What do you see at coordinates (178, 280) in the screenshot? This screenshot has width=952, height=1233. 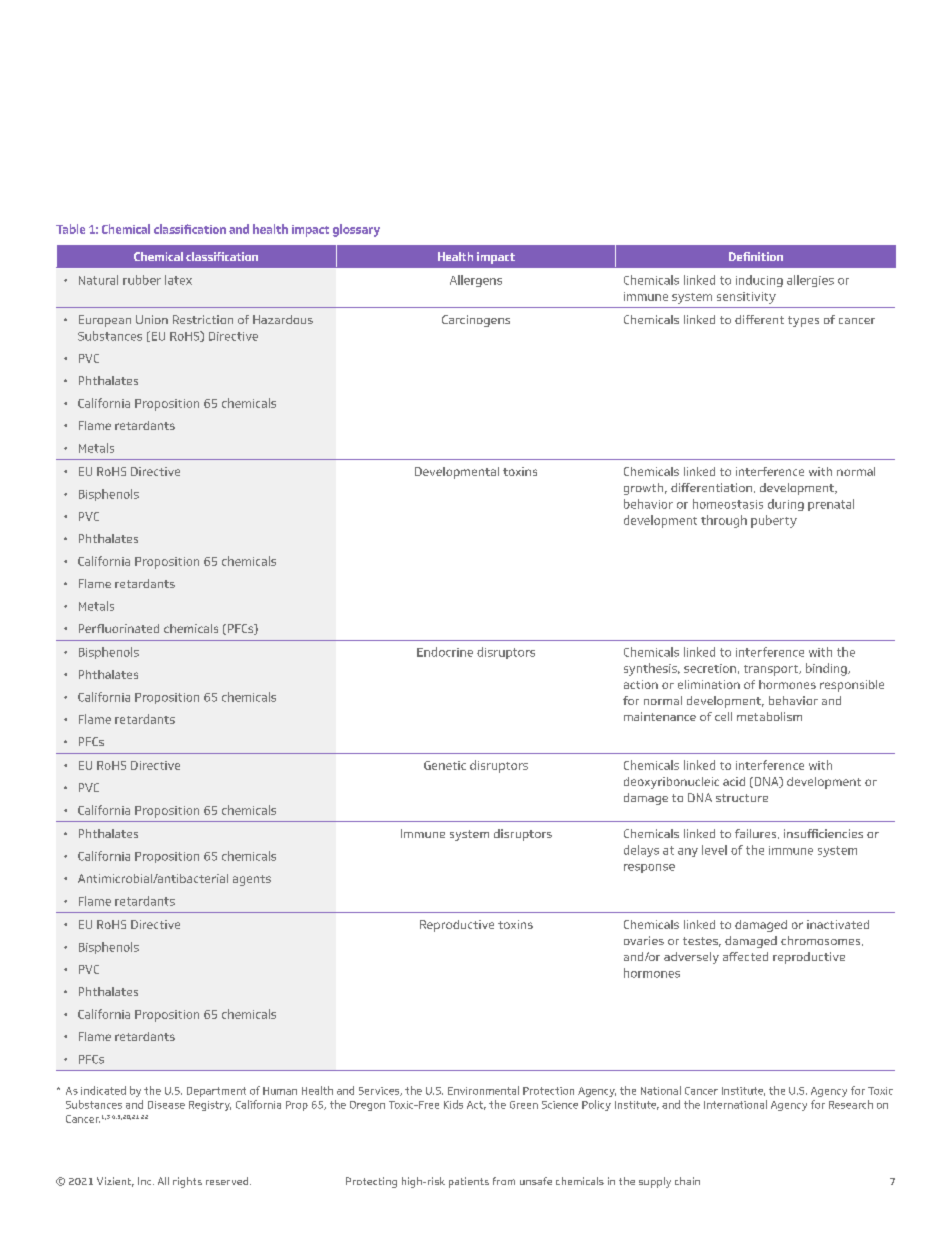 I see `latex` at bounding box center [178, 280].
